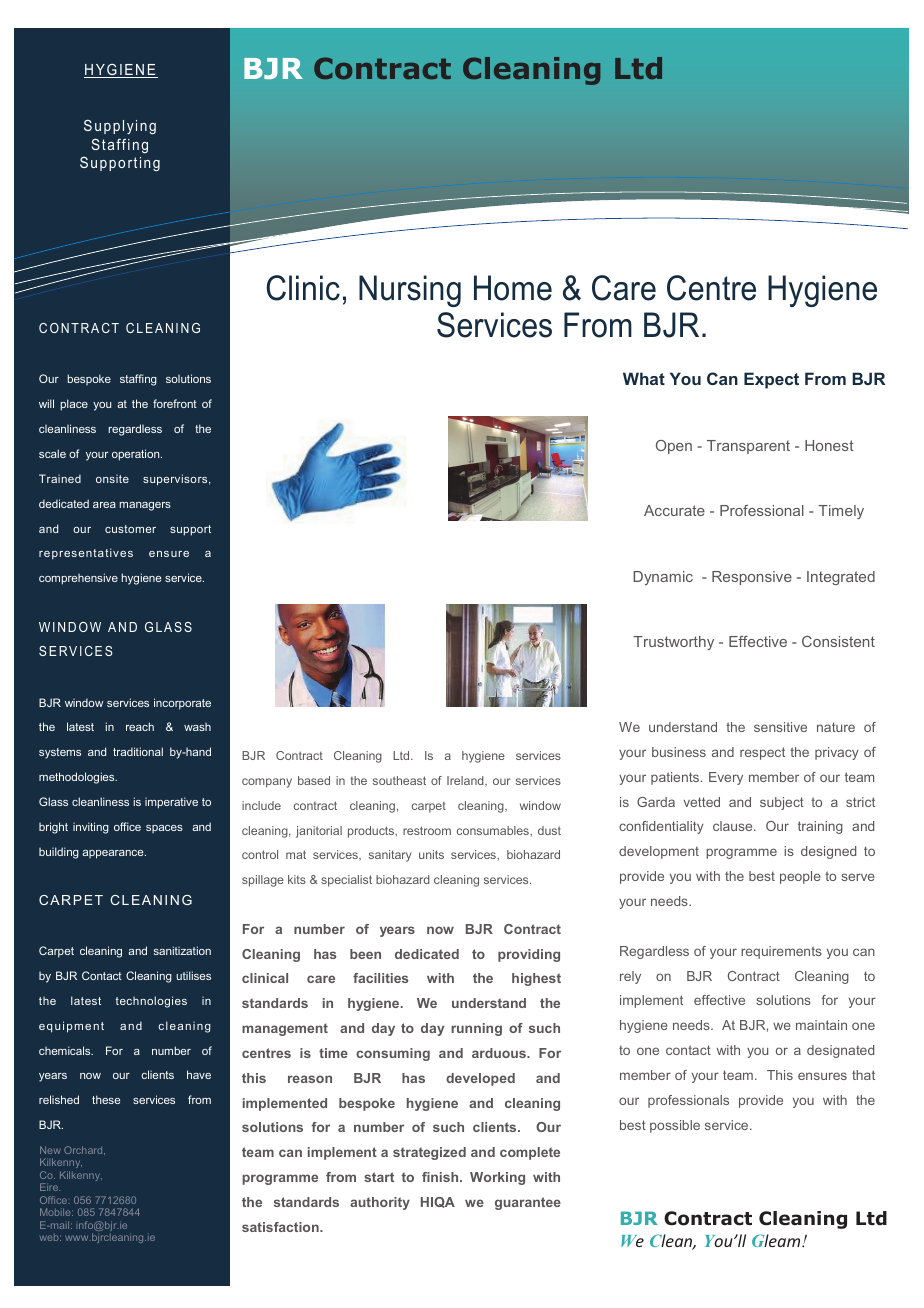  I want to click on Expect, so click(771, 380).
